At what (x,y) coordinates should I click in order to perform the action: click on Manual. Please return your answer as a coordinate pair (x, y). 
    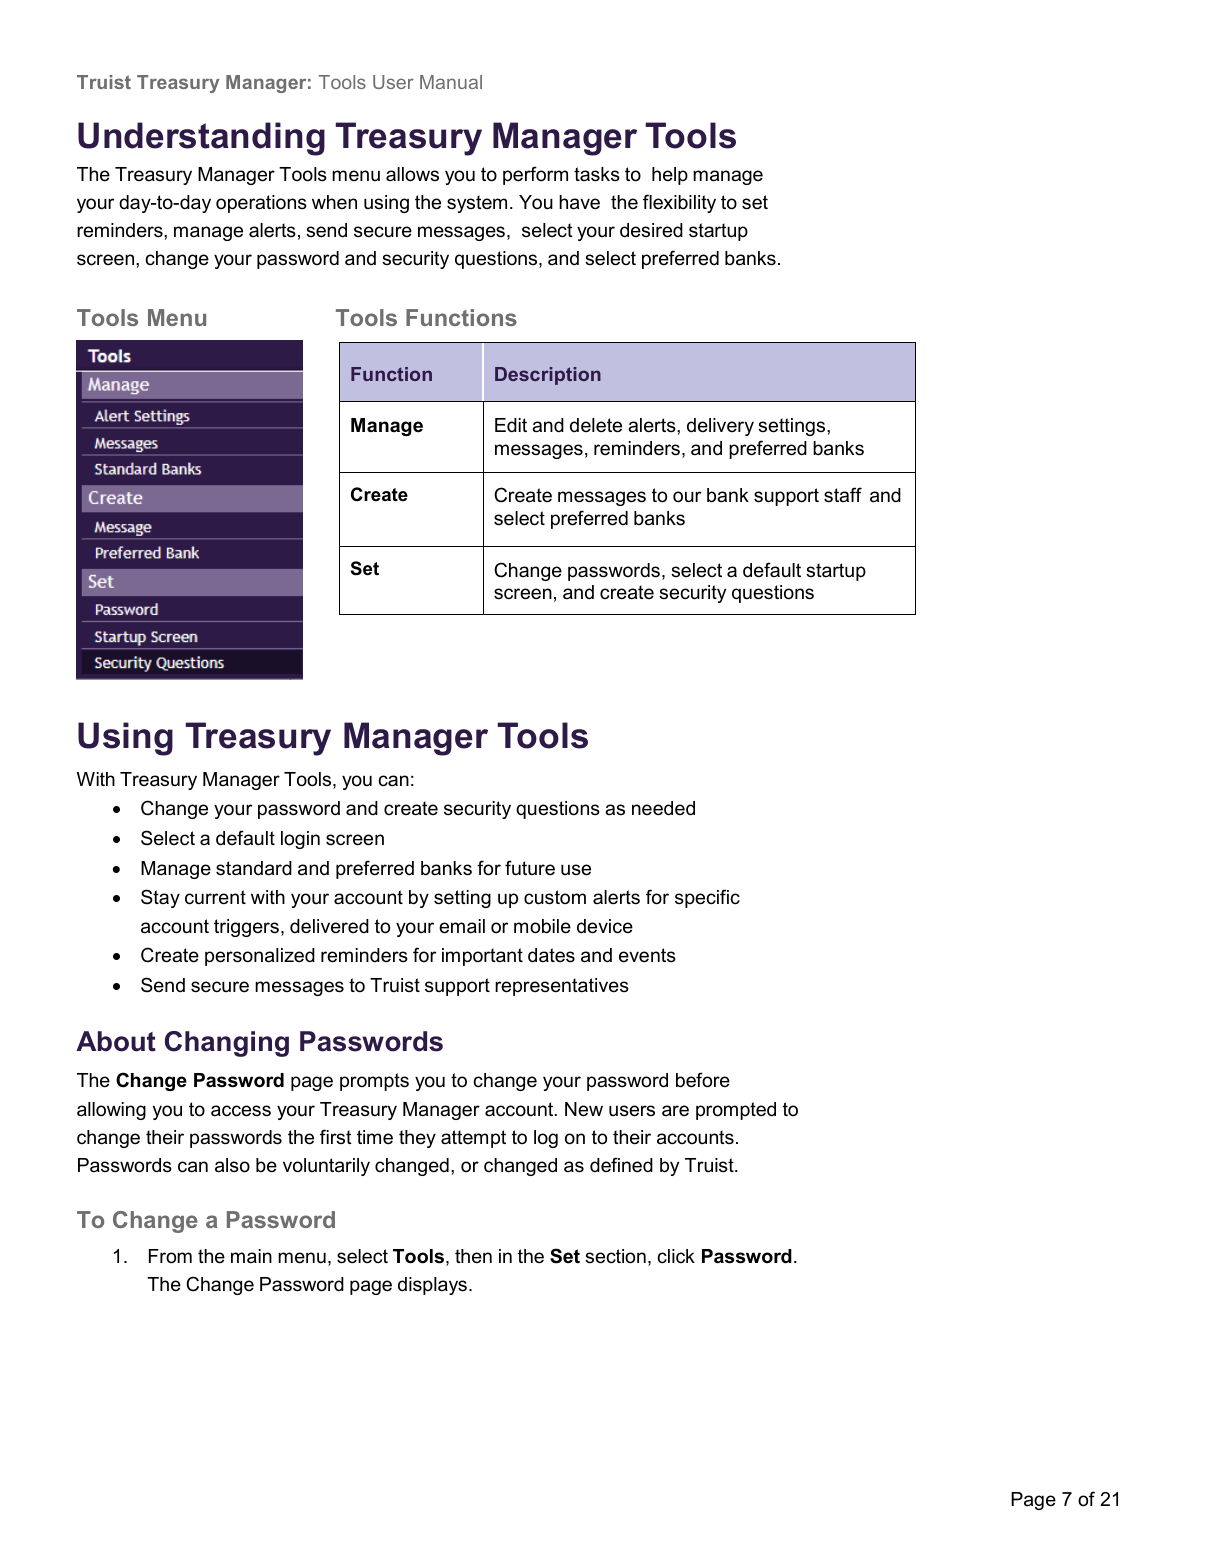
    Looking at the image, I should click on (451, 82).
